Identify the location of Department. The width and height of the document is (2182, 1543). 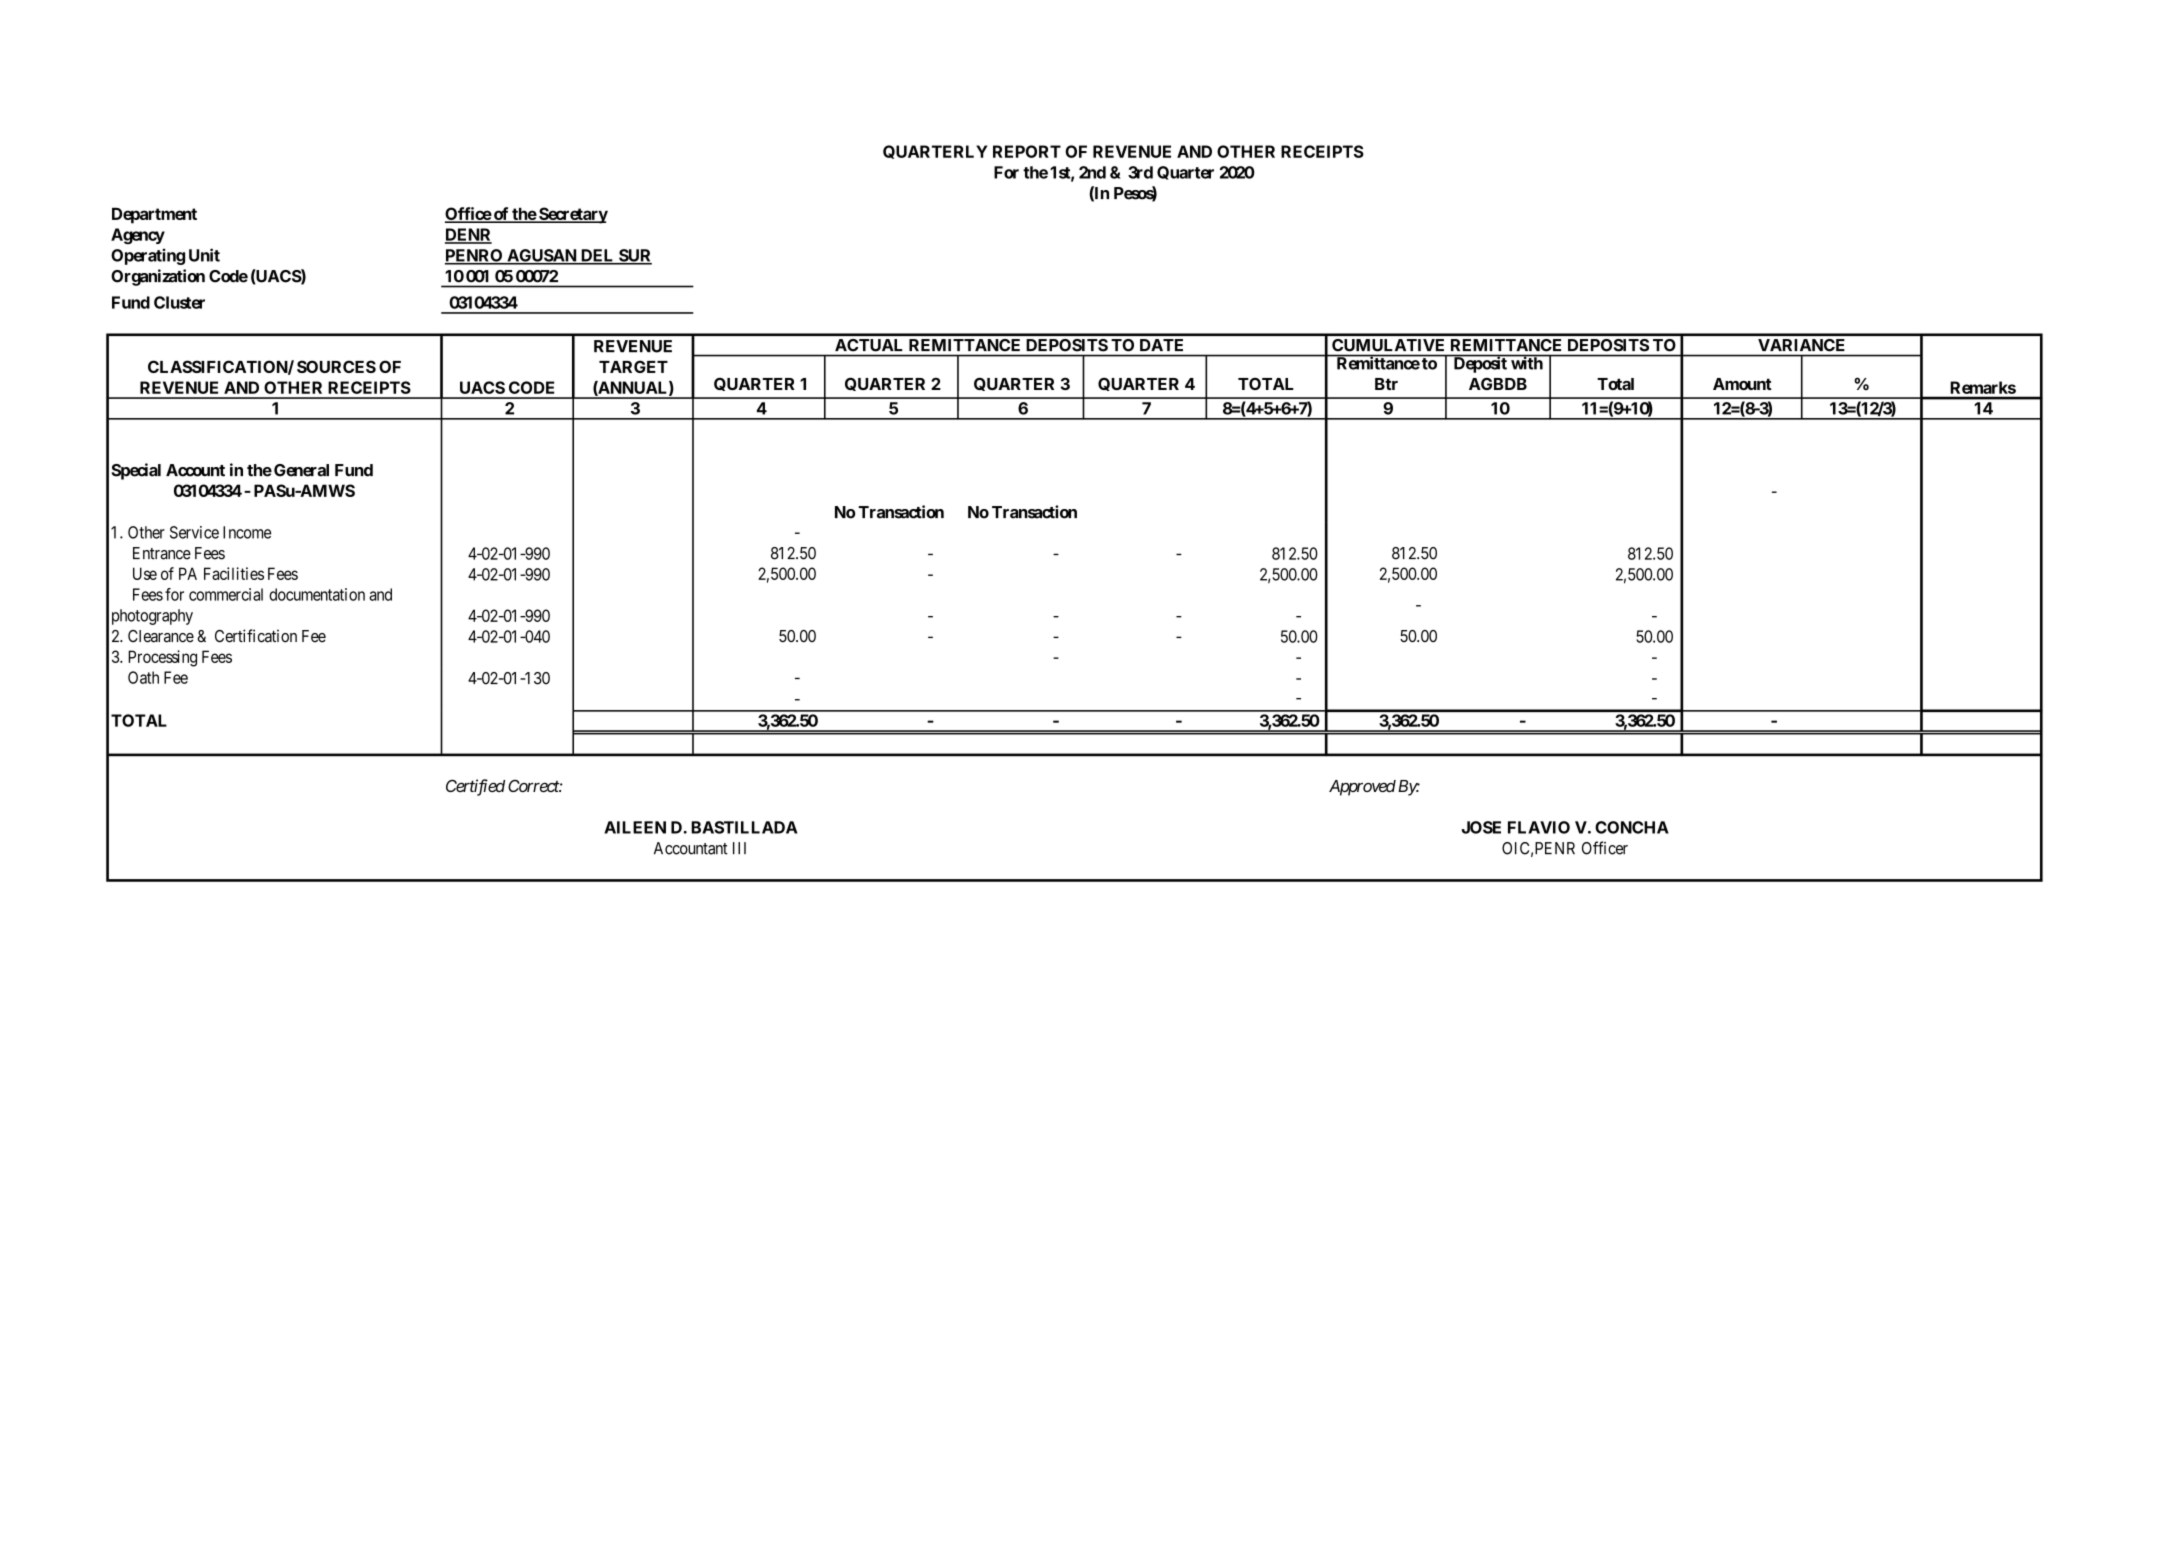
(154, 215).
